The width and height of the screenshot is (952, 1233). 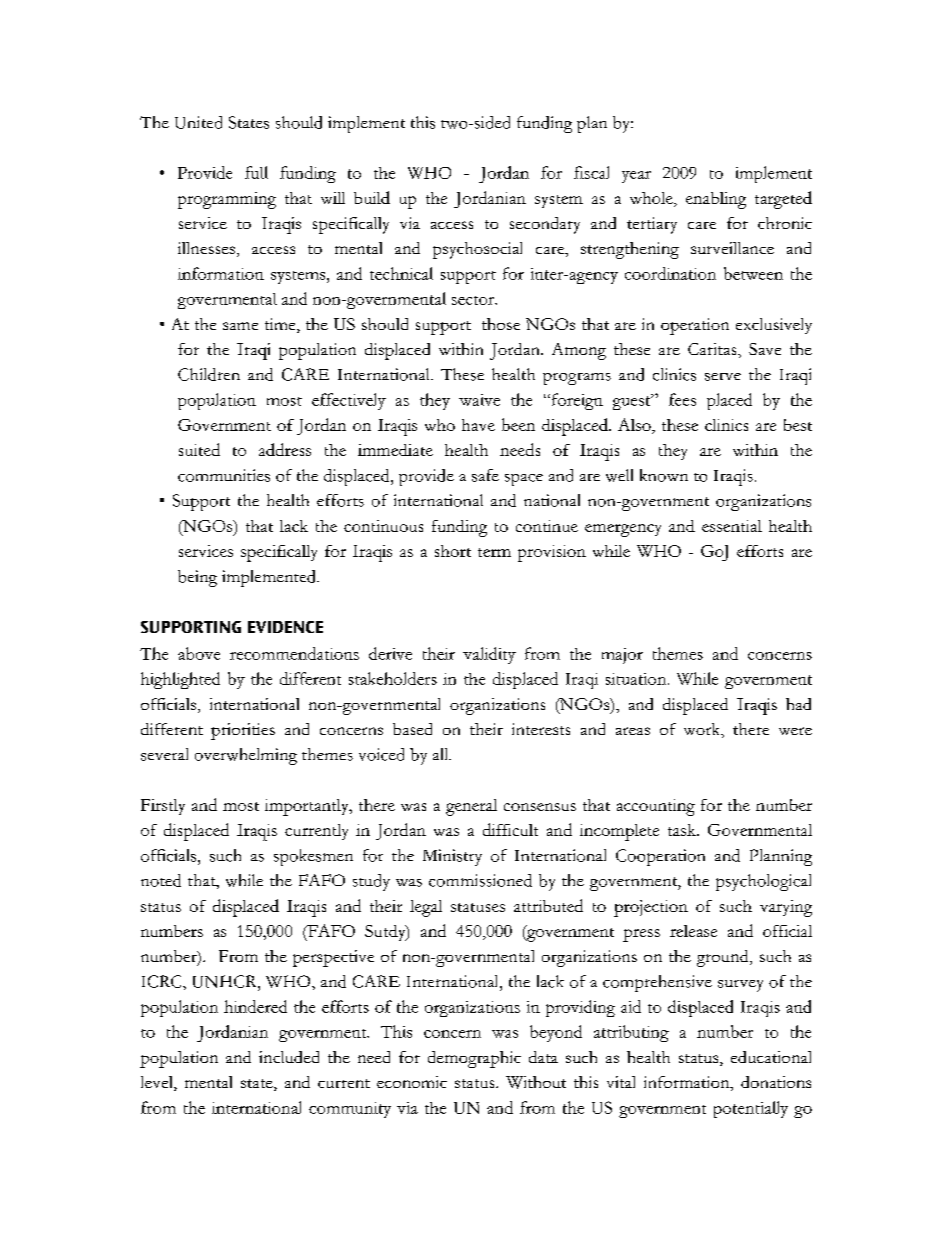 I want to click on secondary, so click(x=545, y=225).
